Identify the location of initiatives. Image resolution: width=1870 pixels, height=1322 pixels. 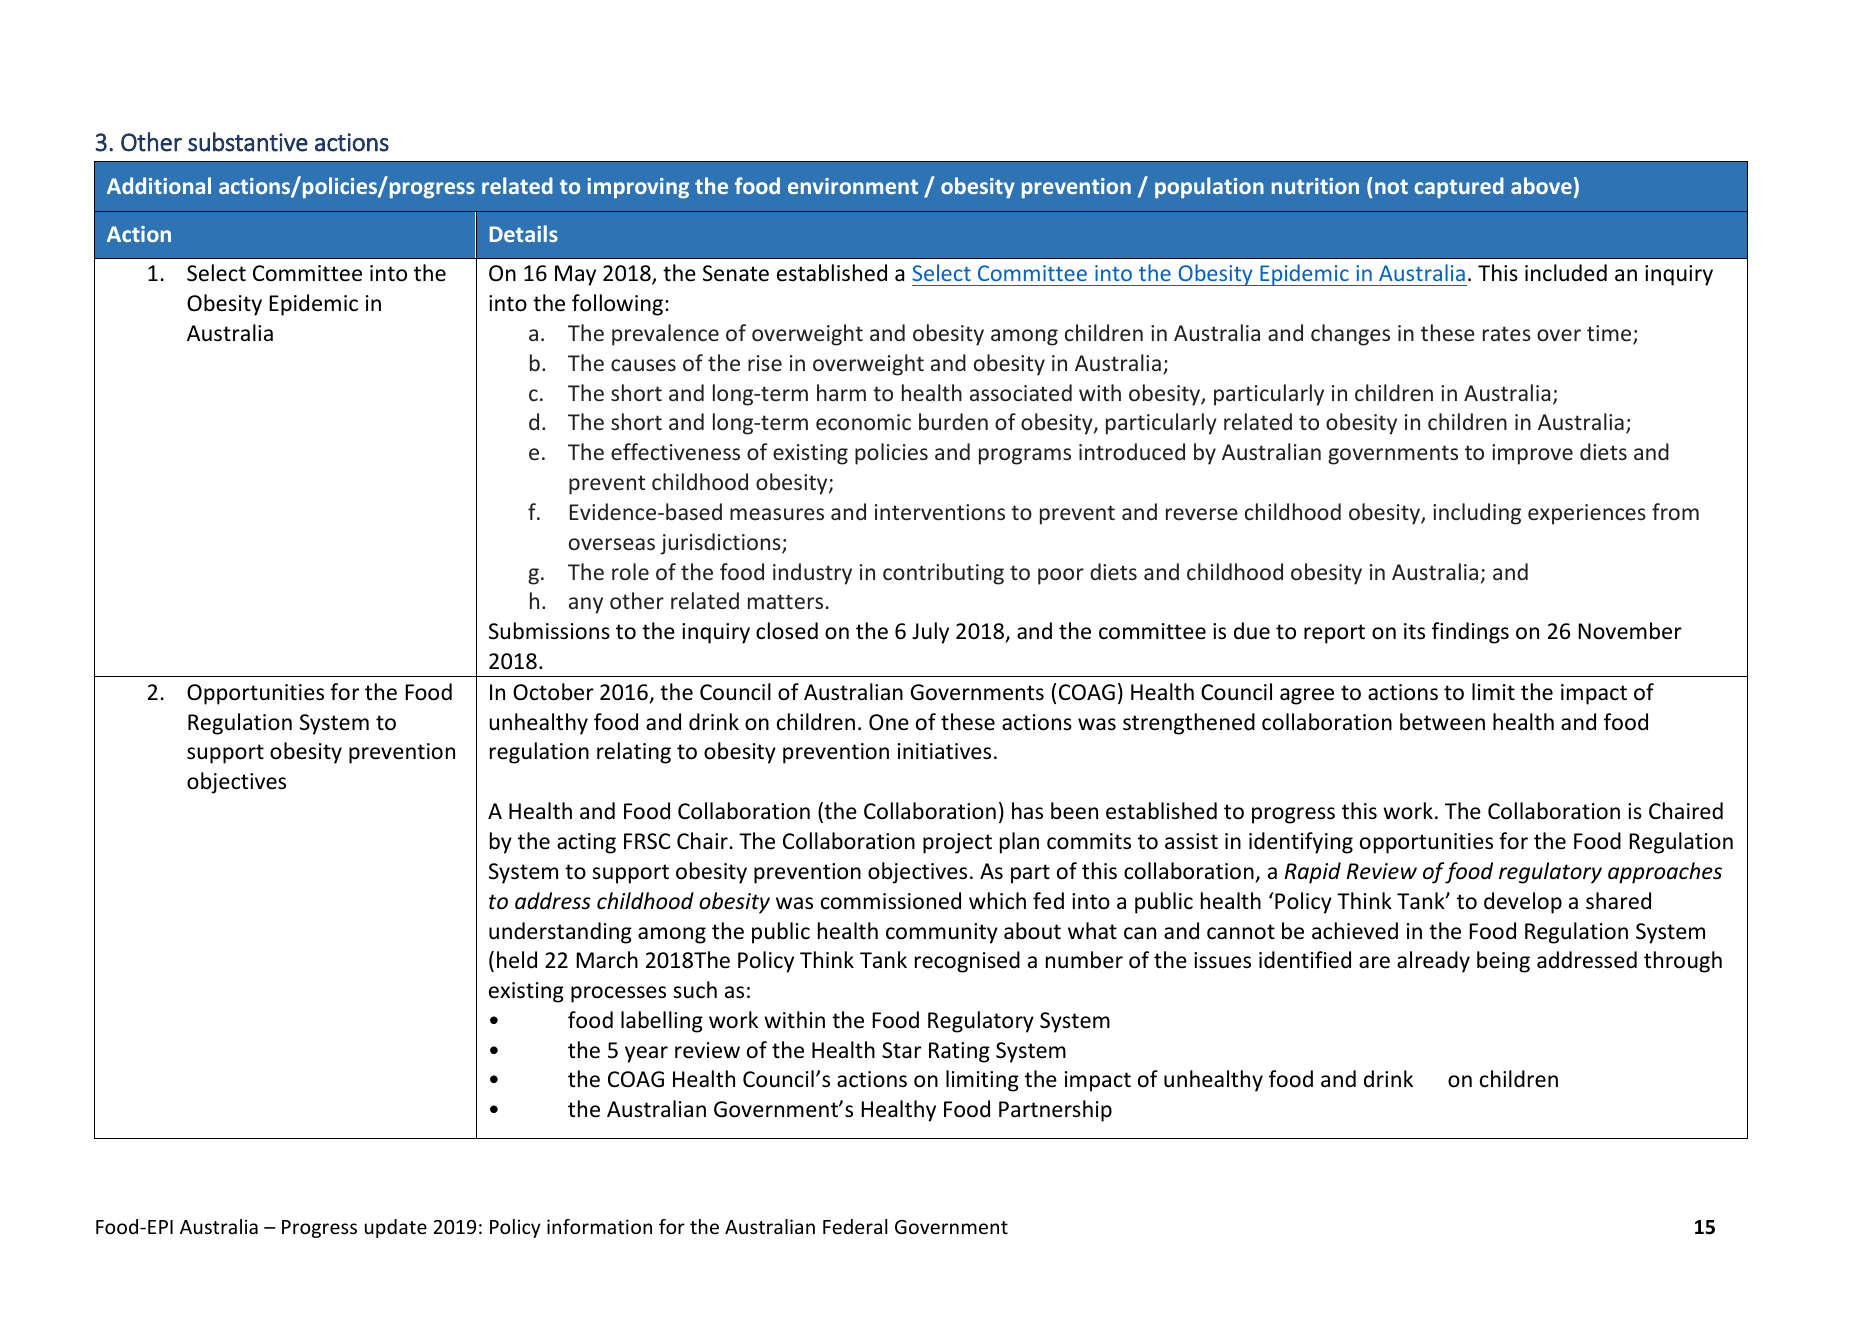
(944, 751).
